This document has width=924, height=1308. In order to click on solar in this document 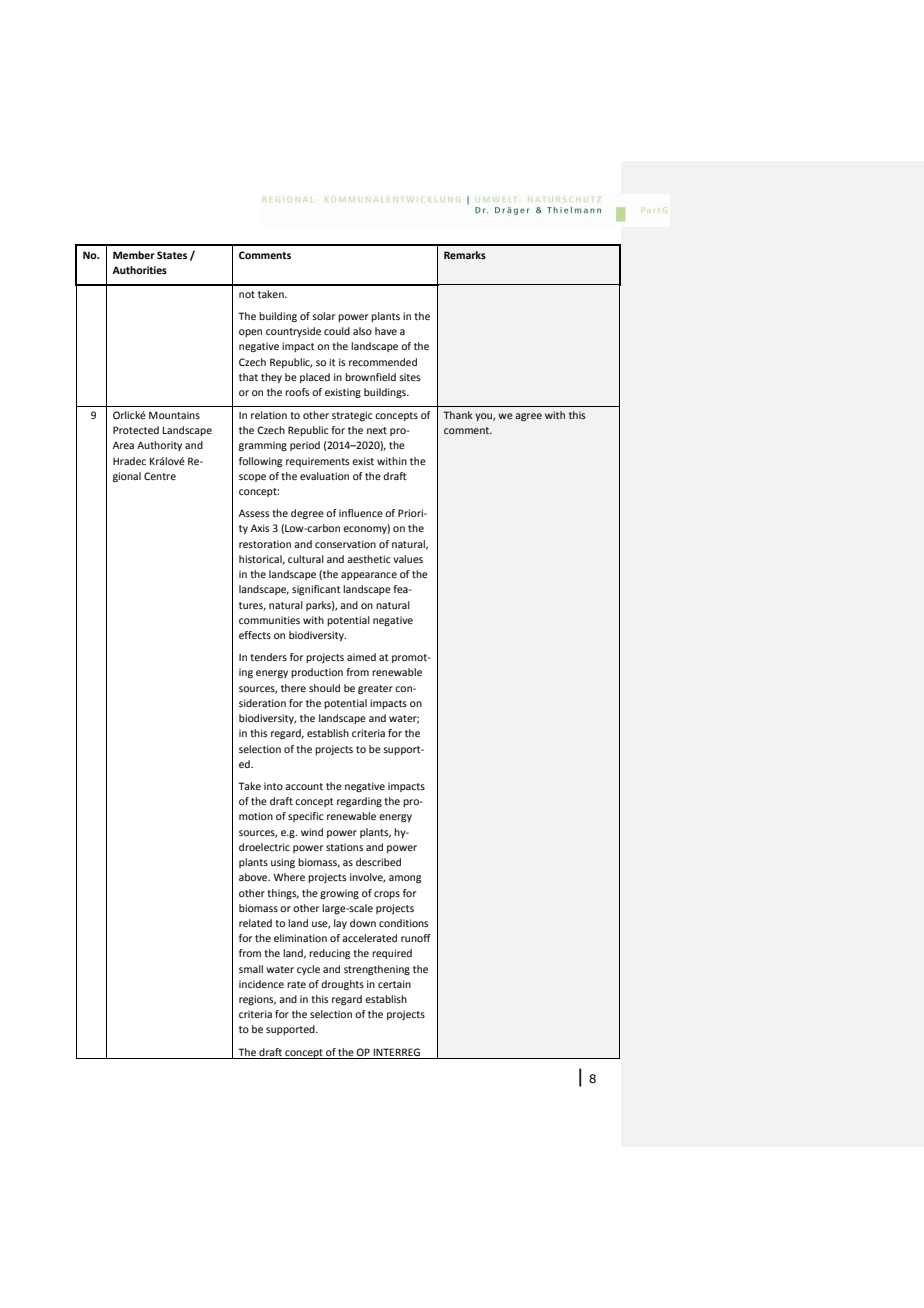, I will do `click(323, 316)`.
